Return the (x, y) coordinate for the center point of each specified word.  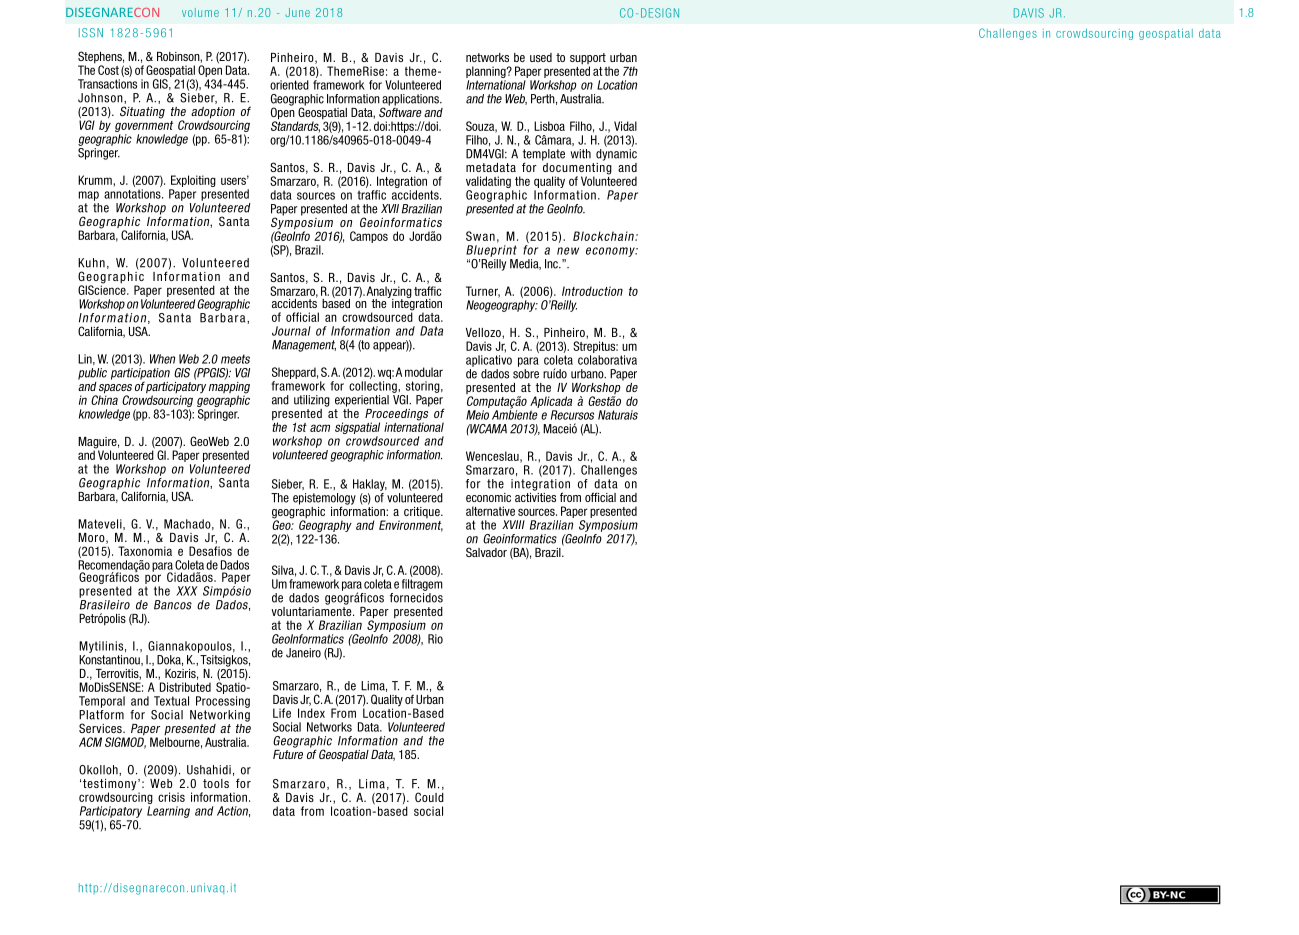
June (297, 12)
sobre (526, 374)
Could (429, 797)
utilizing (312, 401)
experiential (362, 401)
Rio (435, 639)
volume (200, 12)
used (541, 57)
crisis (171, 797)
